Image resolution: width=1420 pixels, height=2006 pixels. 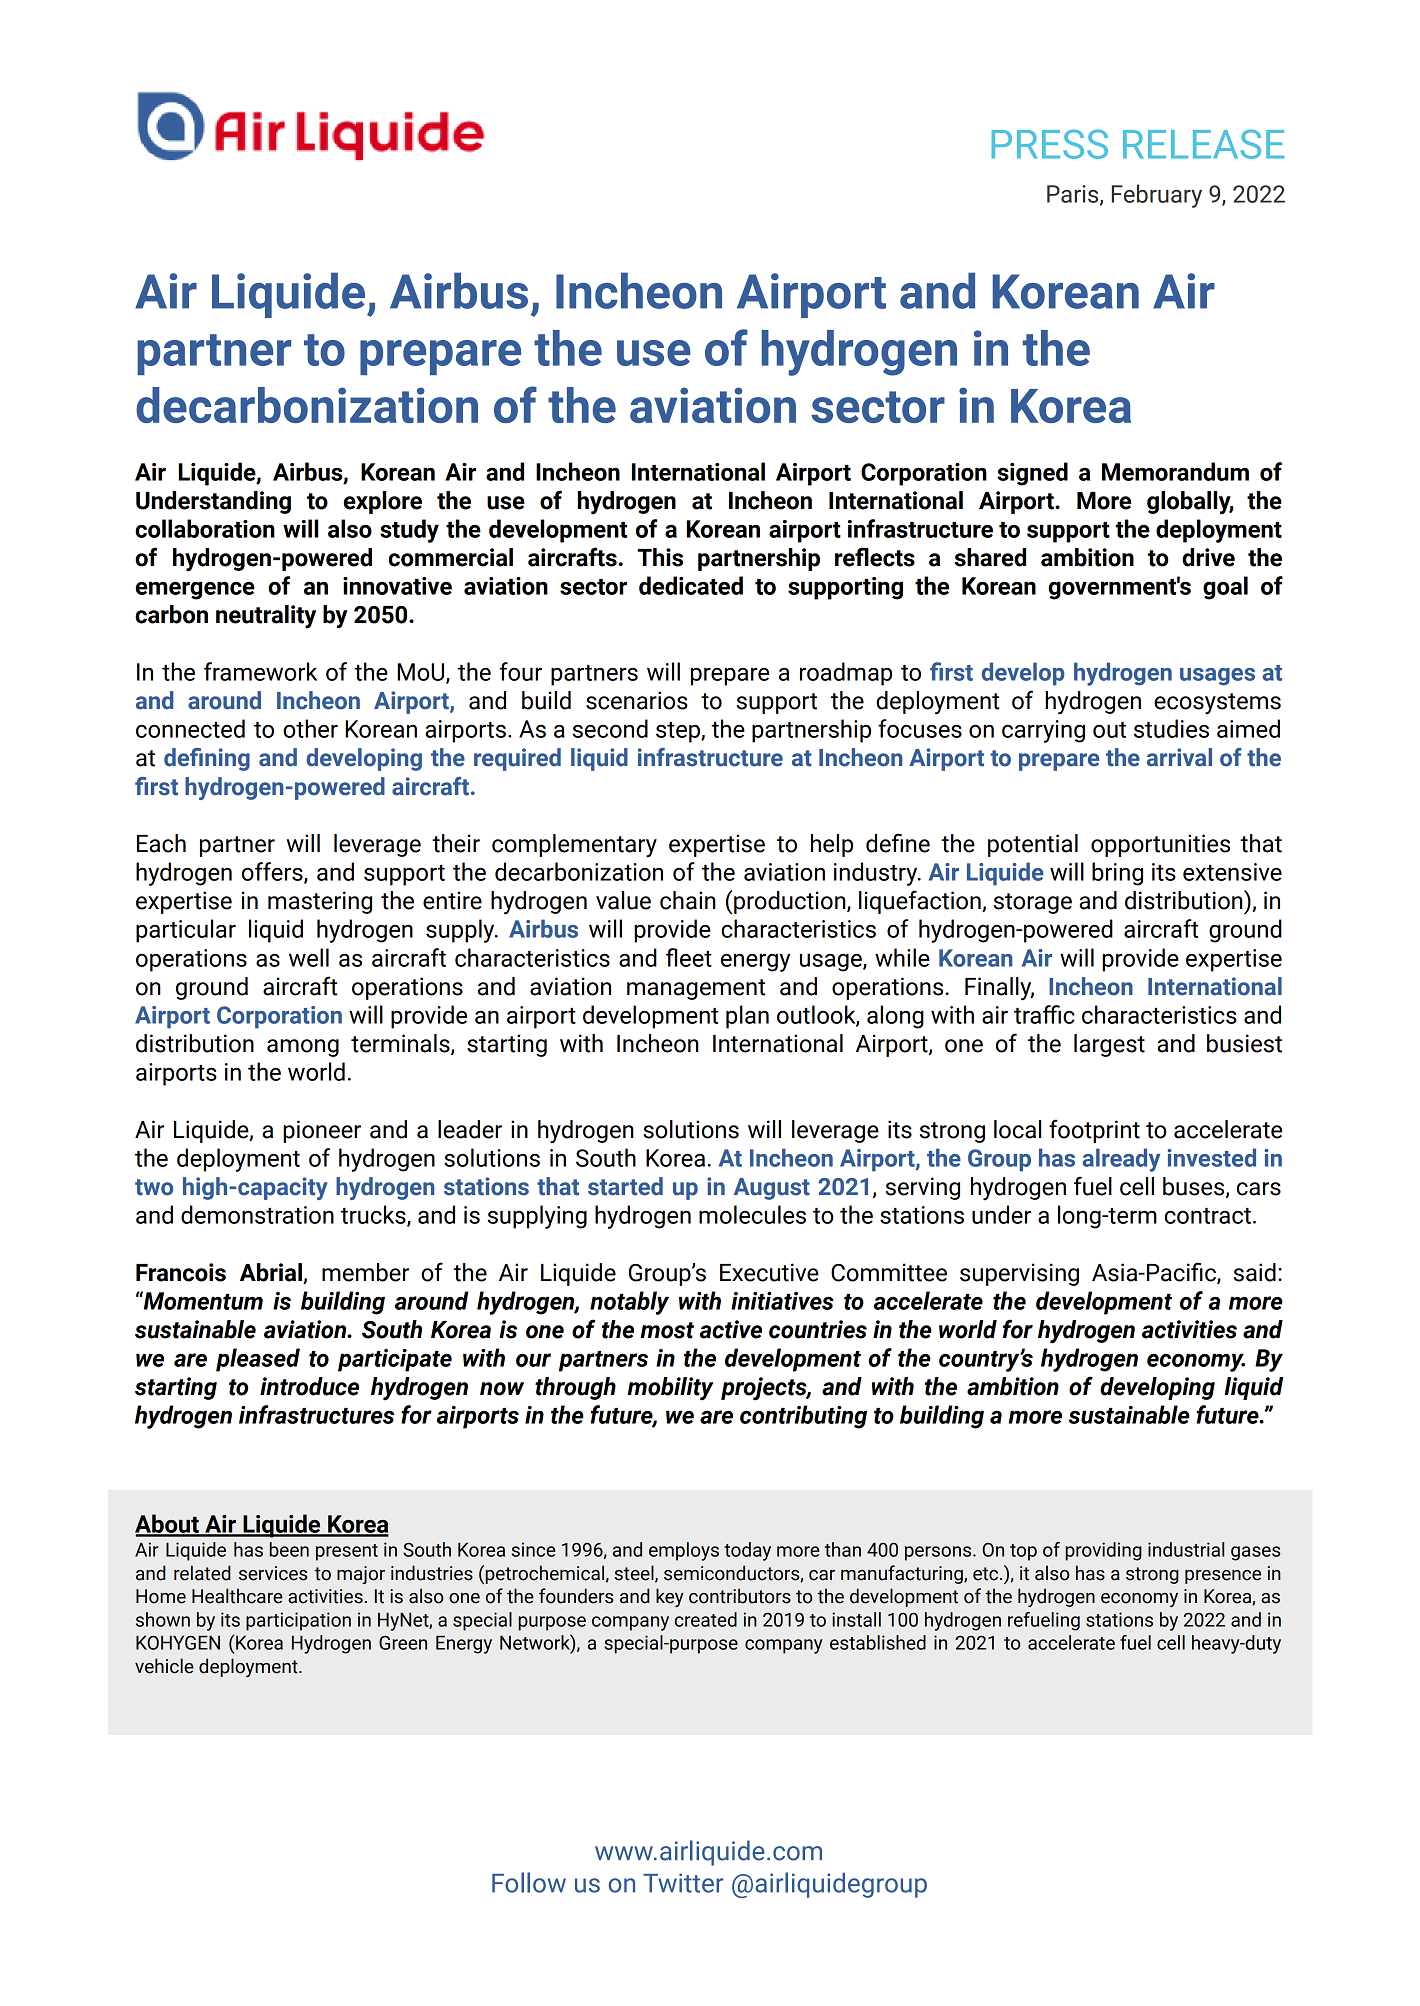 I want to click on explore, so click(x=383, y=502).
